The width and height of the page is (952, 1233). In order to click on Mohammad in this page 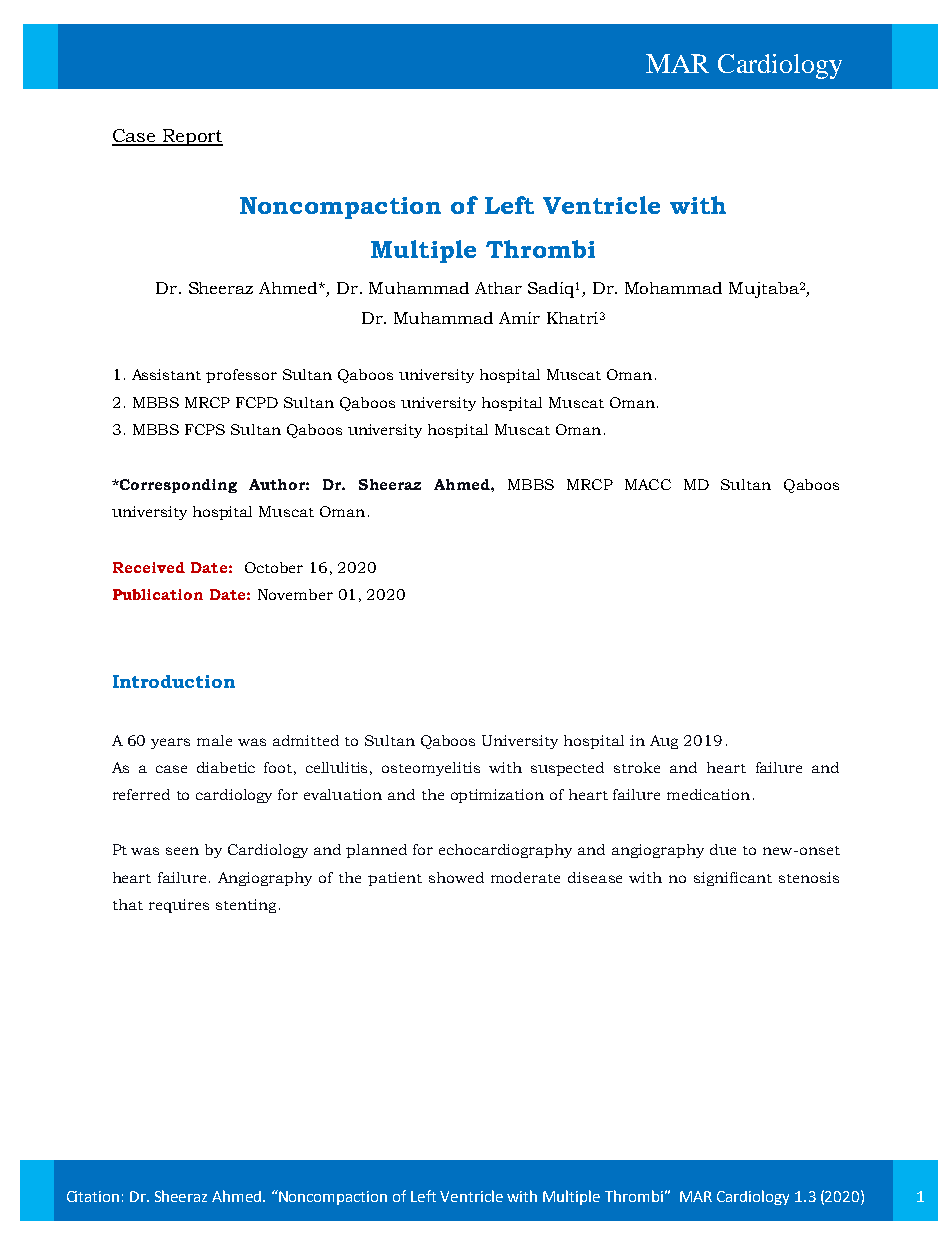, I will do `click(673, 288)`.
